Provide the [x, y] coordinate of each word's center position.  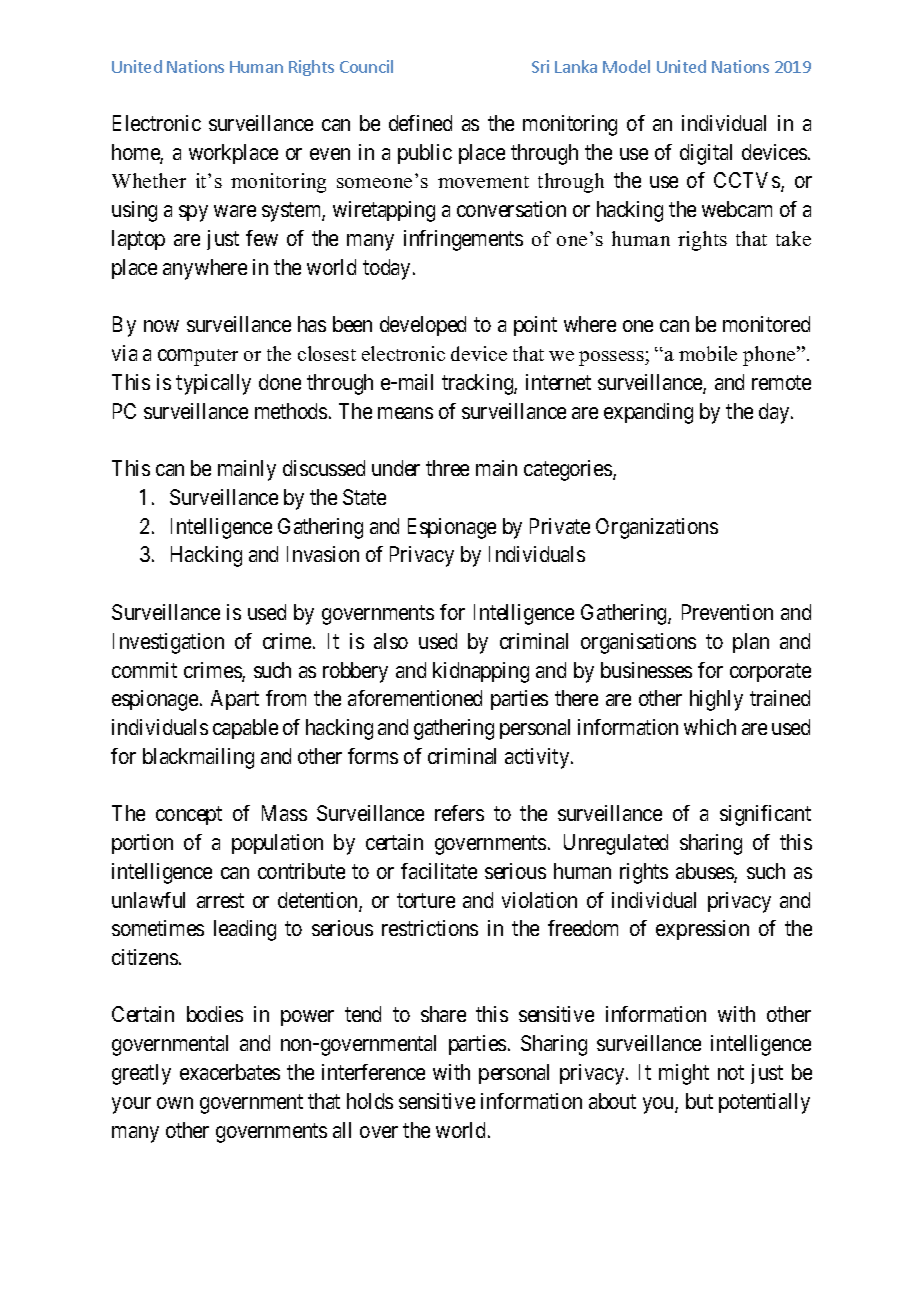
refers [459, 813]
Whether [149, 180]
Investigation [168, 643]
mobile [708, 353]
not [731, 1073]
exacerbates [230, 1072]
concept [189, 816]
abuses [705, 872]
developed [423, 326]
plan [751, 643]
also [391, 641]
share [443, 1014]
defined [420, 123]
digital [706, 154]
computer [198, 357]
